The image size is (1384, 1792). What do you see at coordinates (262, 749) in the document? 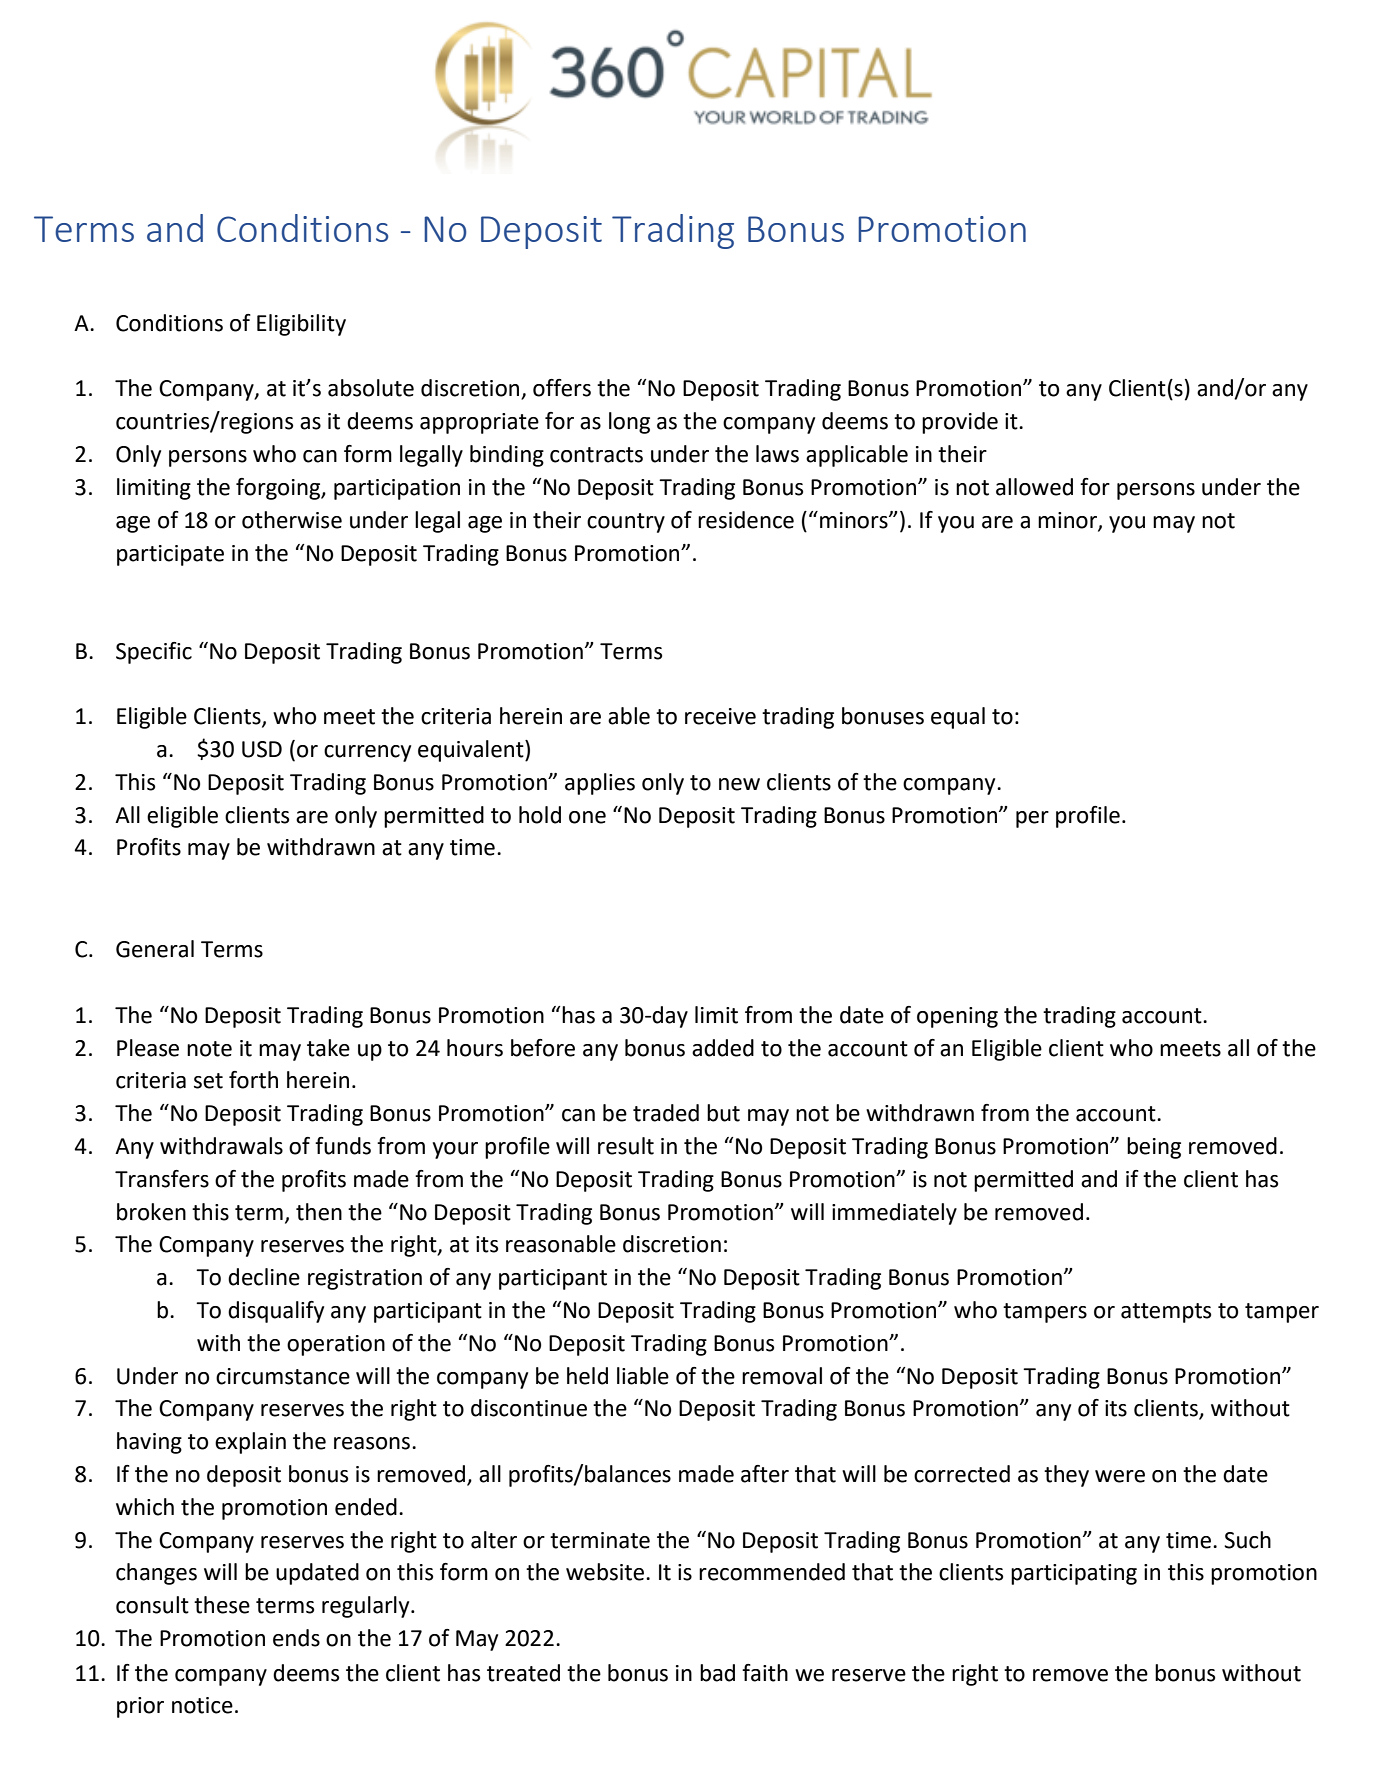
I see `USD` at bounding box center [262, 749].
